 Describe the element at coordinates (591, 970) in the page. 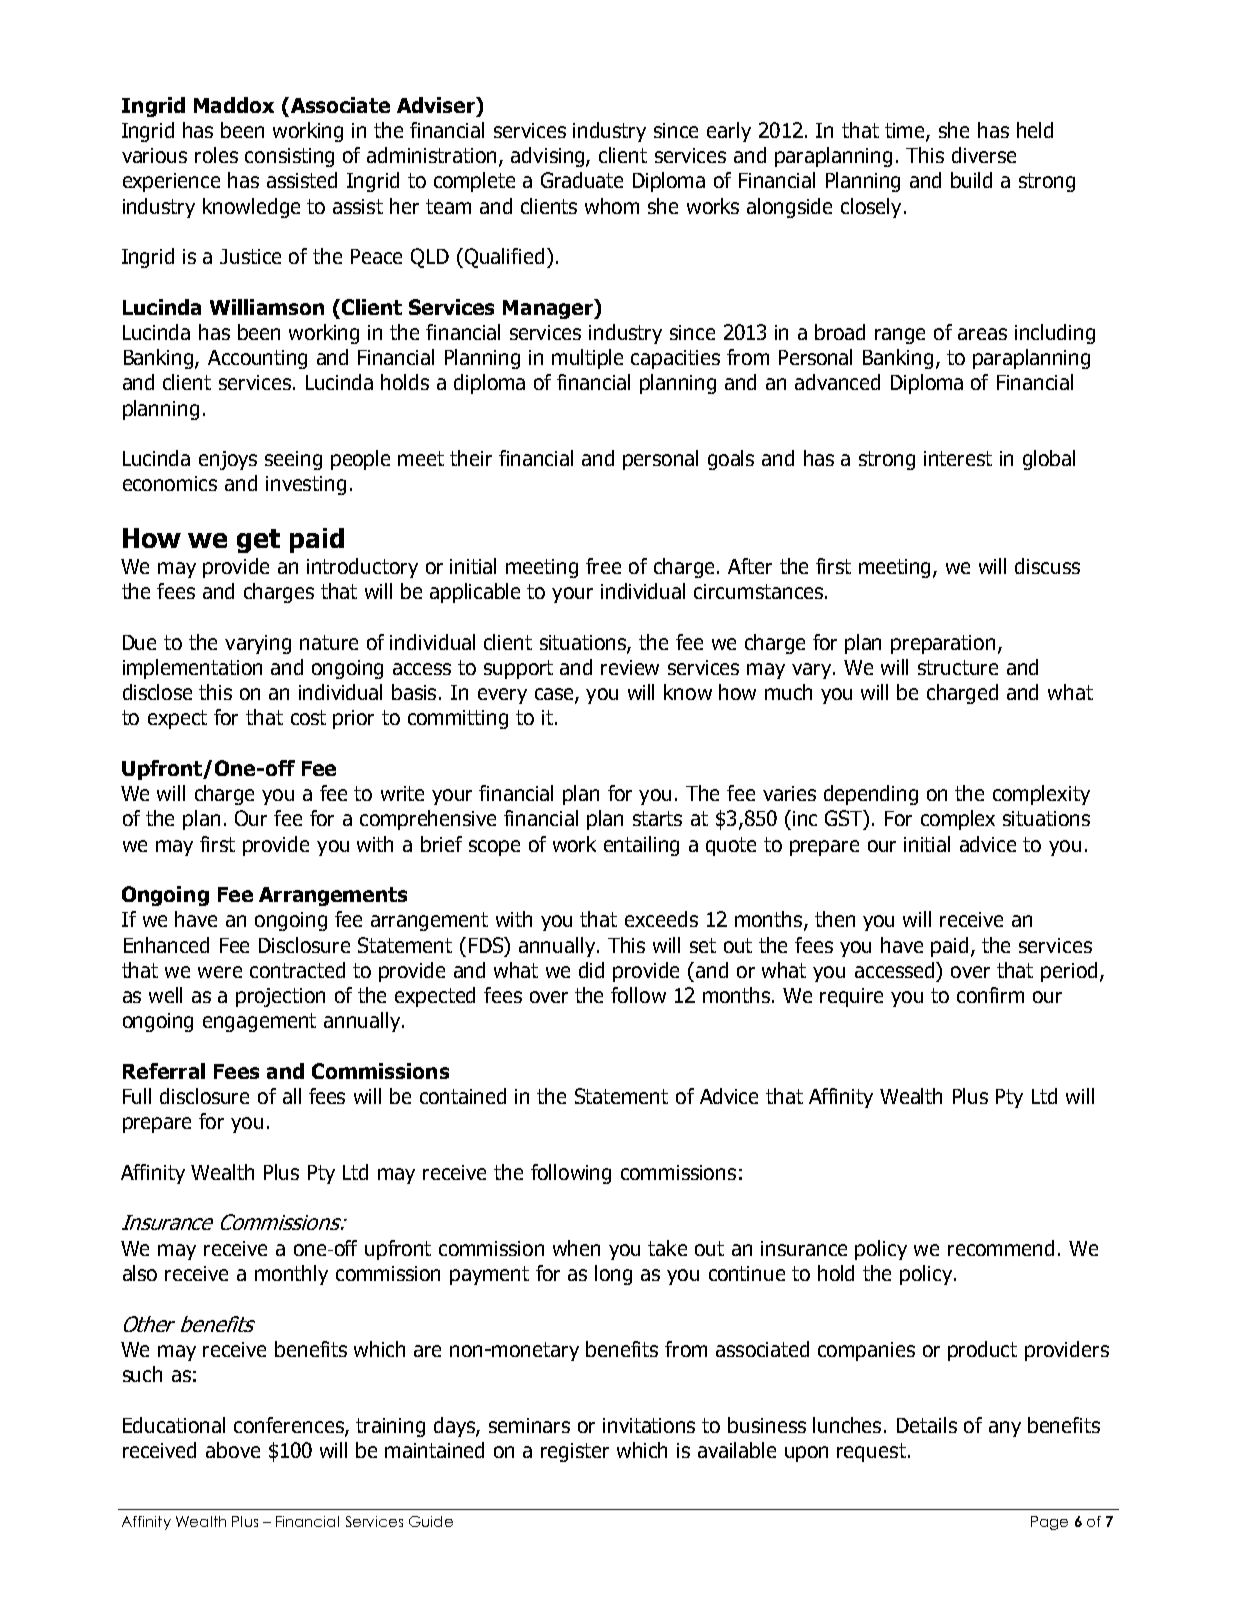

I see `did` at that location.
